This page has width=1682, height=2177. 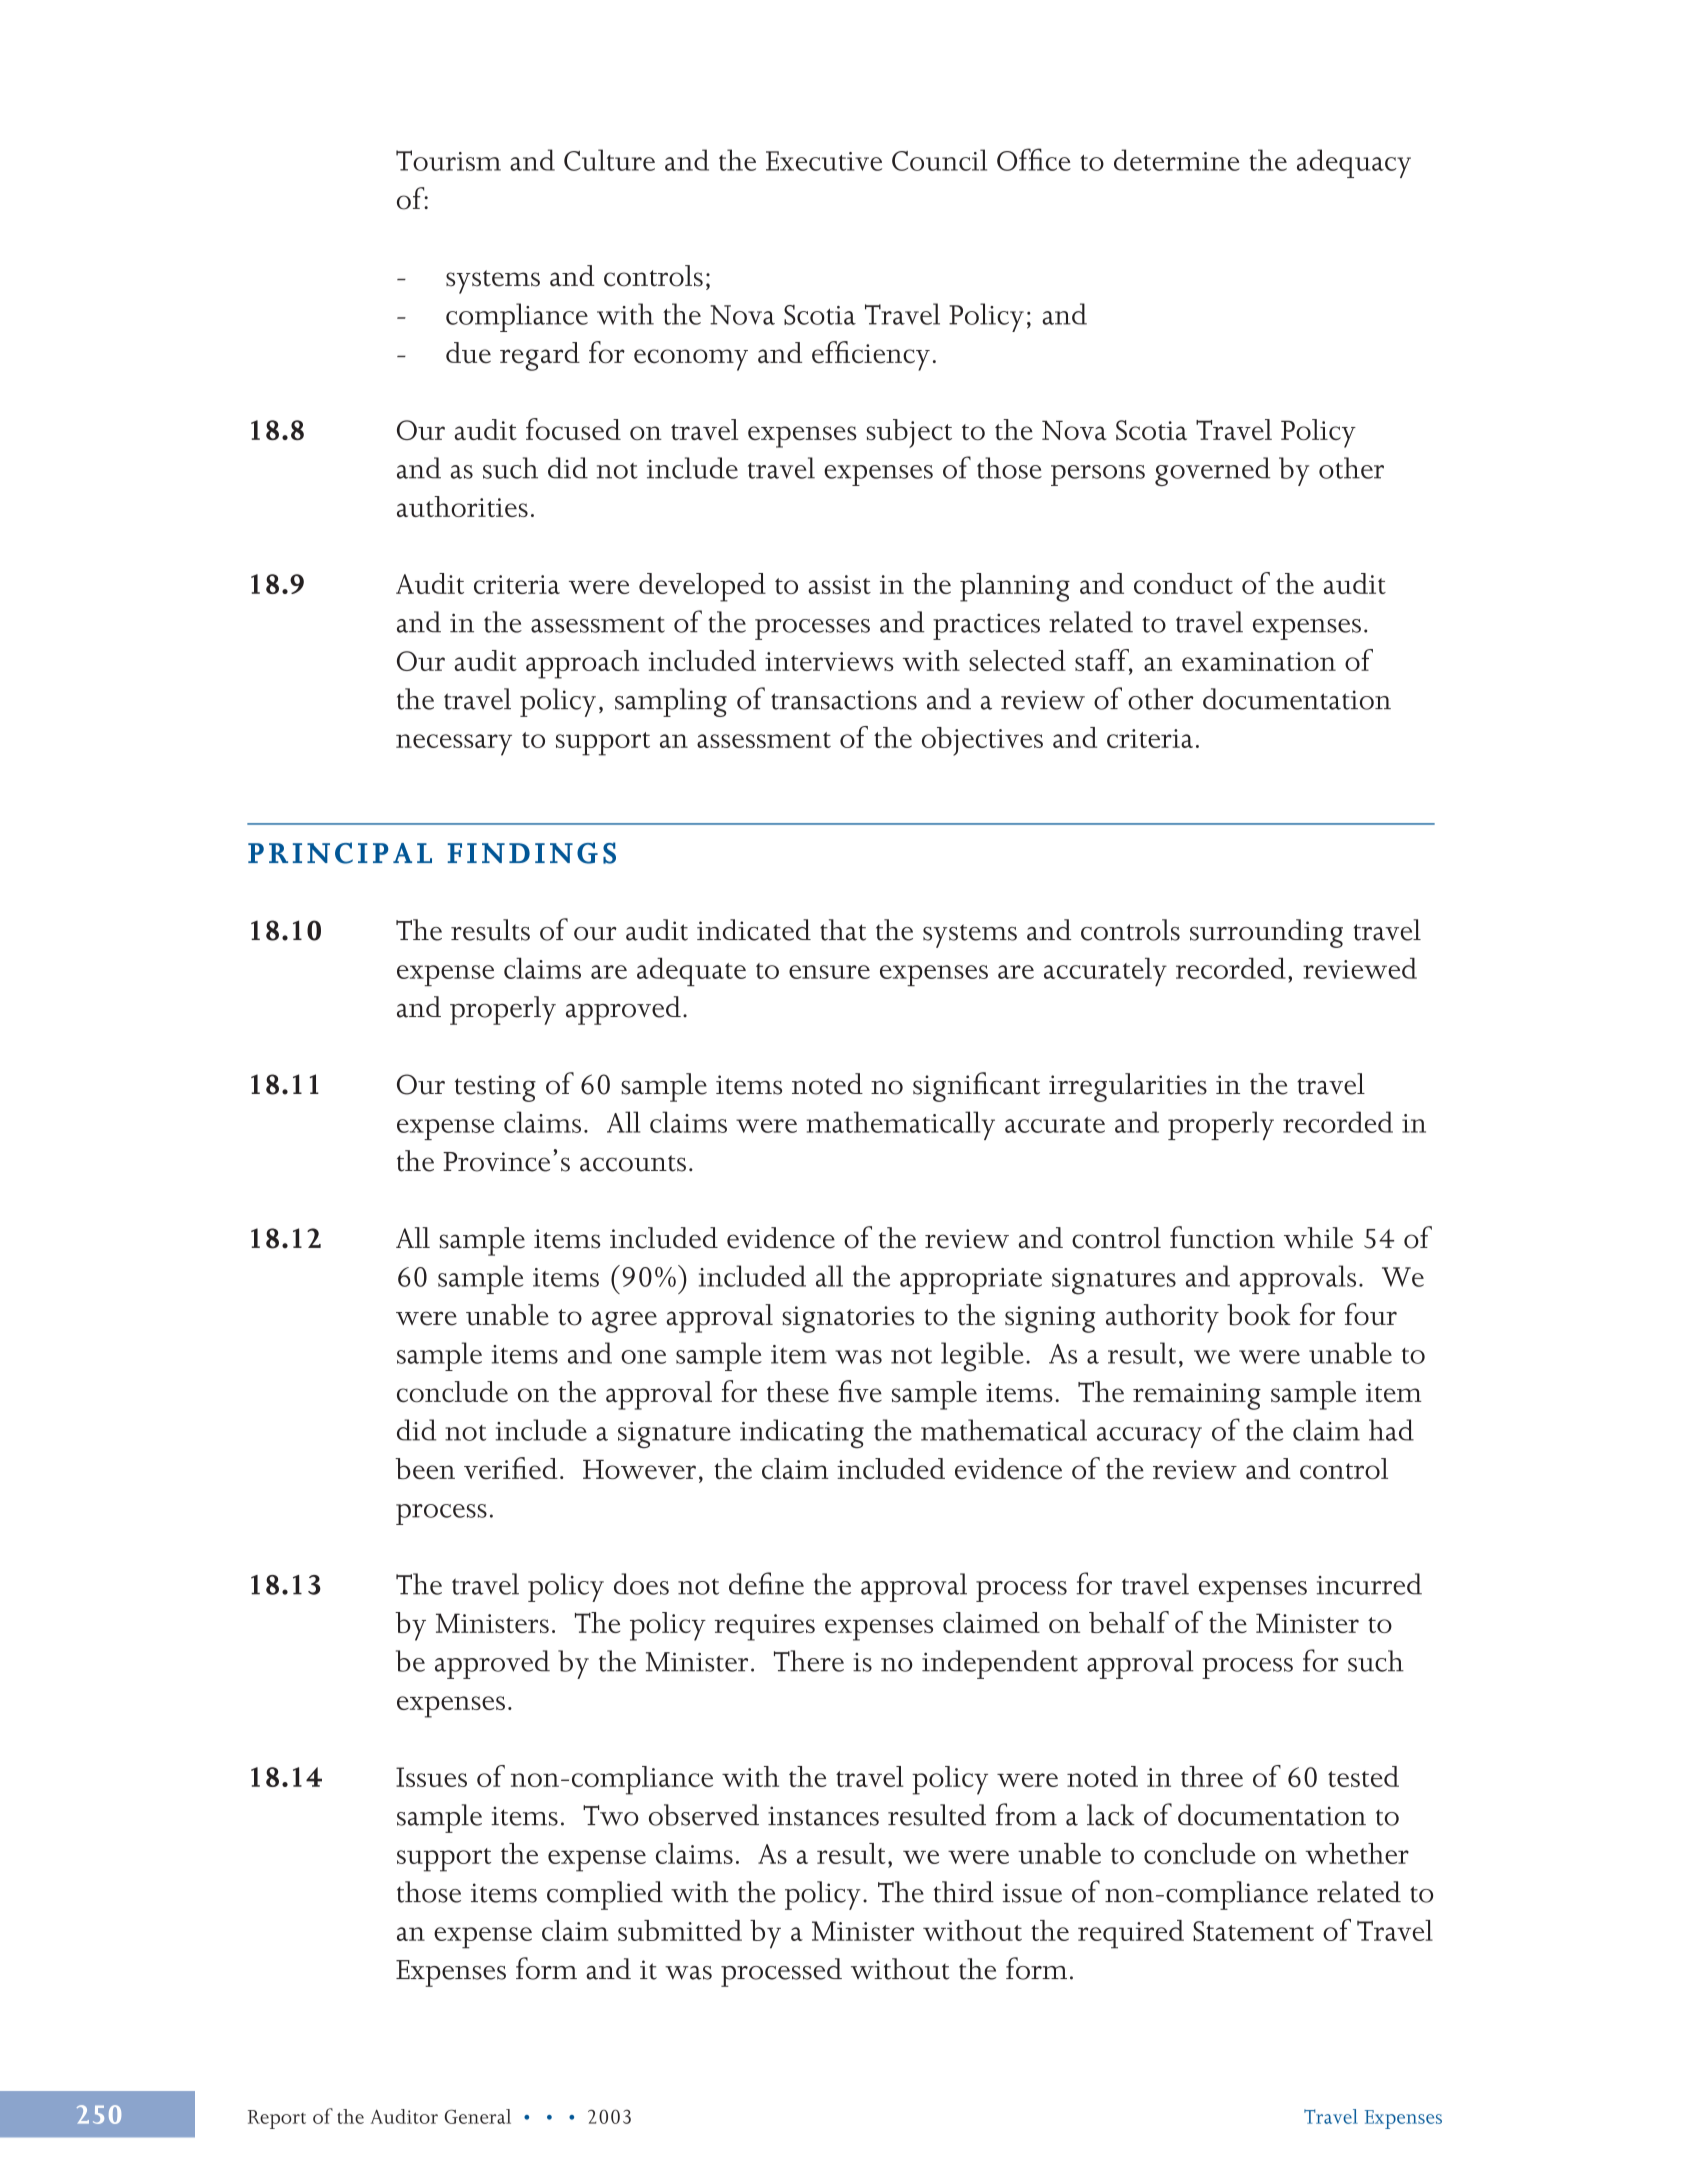 What do you see at coordinates (1266, 933) in the page?
I see `surrounding` at bounding box center [1266, 933].
